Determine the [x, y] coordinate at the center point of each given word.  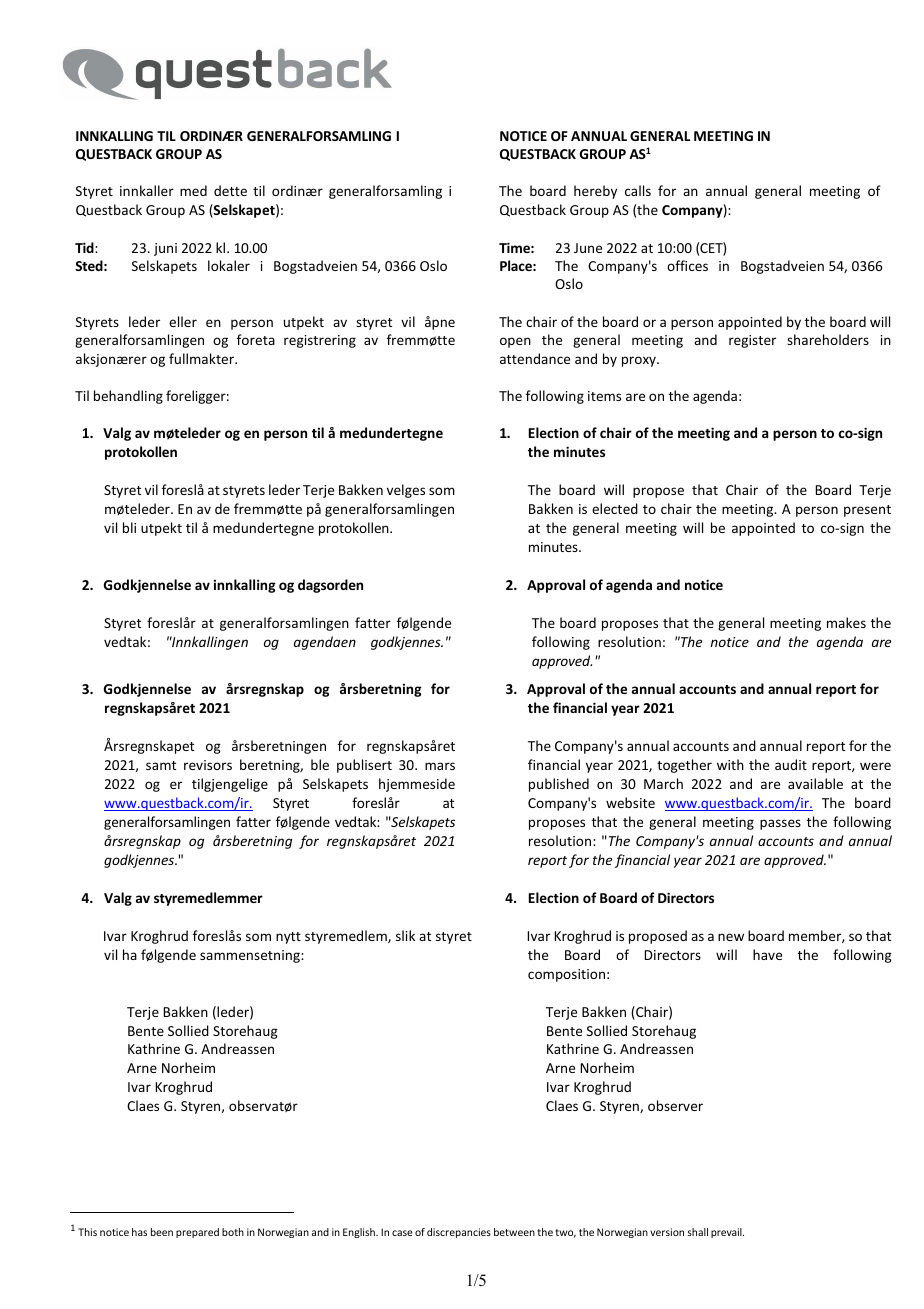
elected [615, 508]
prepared [197, 1233]
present [867, 511]
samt [161, 765]
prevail [727, 1233]
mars [440, 766]
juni [165, 249]
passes [780, 824]
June [588, 248]
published [559, 785]
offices [687, 265]
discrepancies [459, 1233]
